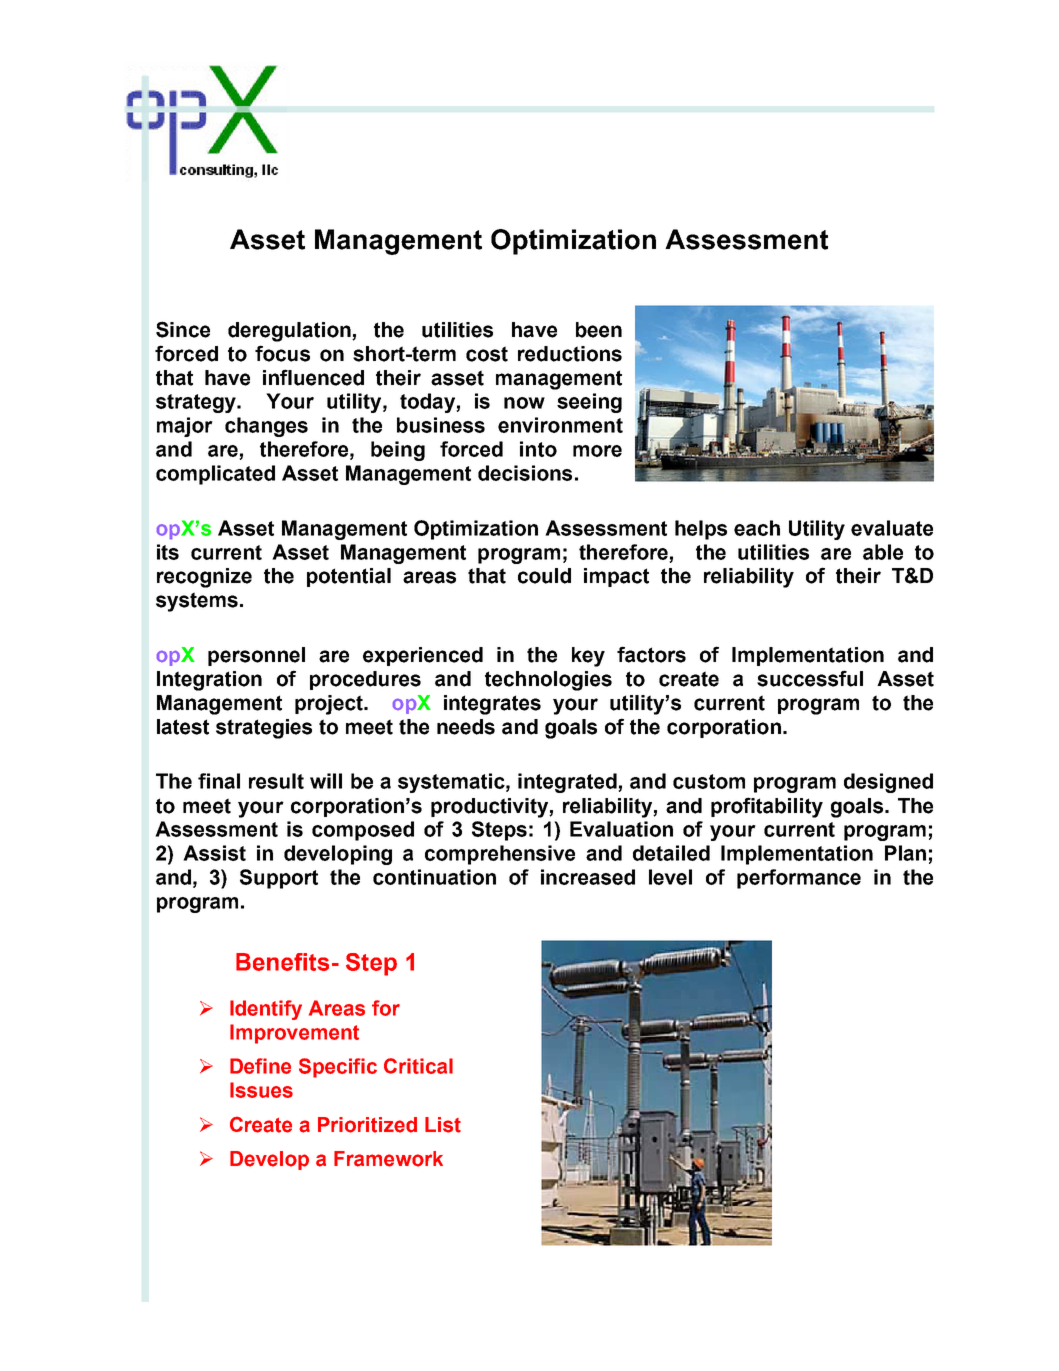  I want to click on List, so click(443, 1125).
